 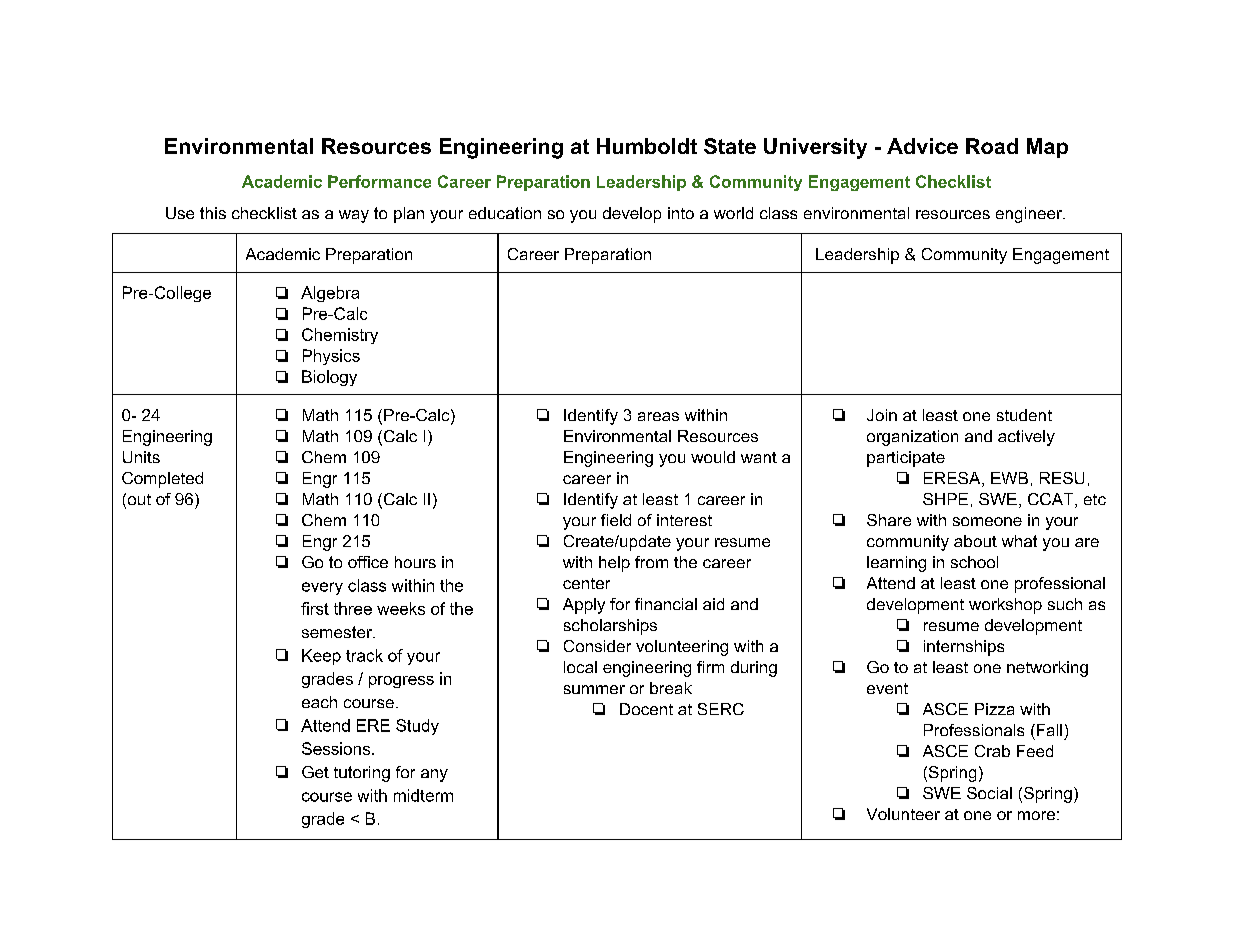 I want to click on Social, so click(x=989, y=793).
